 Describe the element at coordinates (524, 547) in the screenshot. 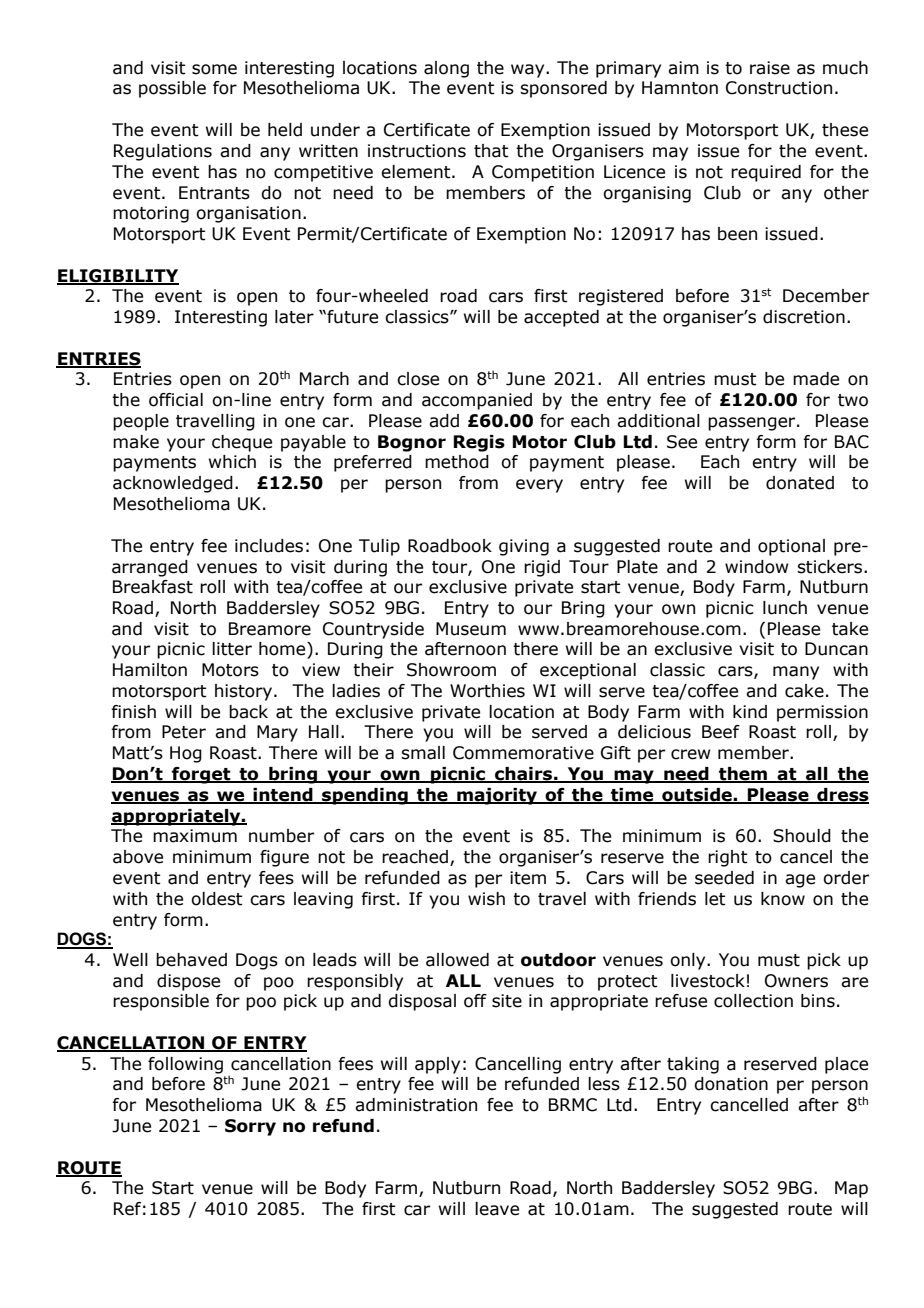

I see `giving` at that location.
